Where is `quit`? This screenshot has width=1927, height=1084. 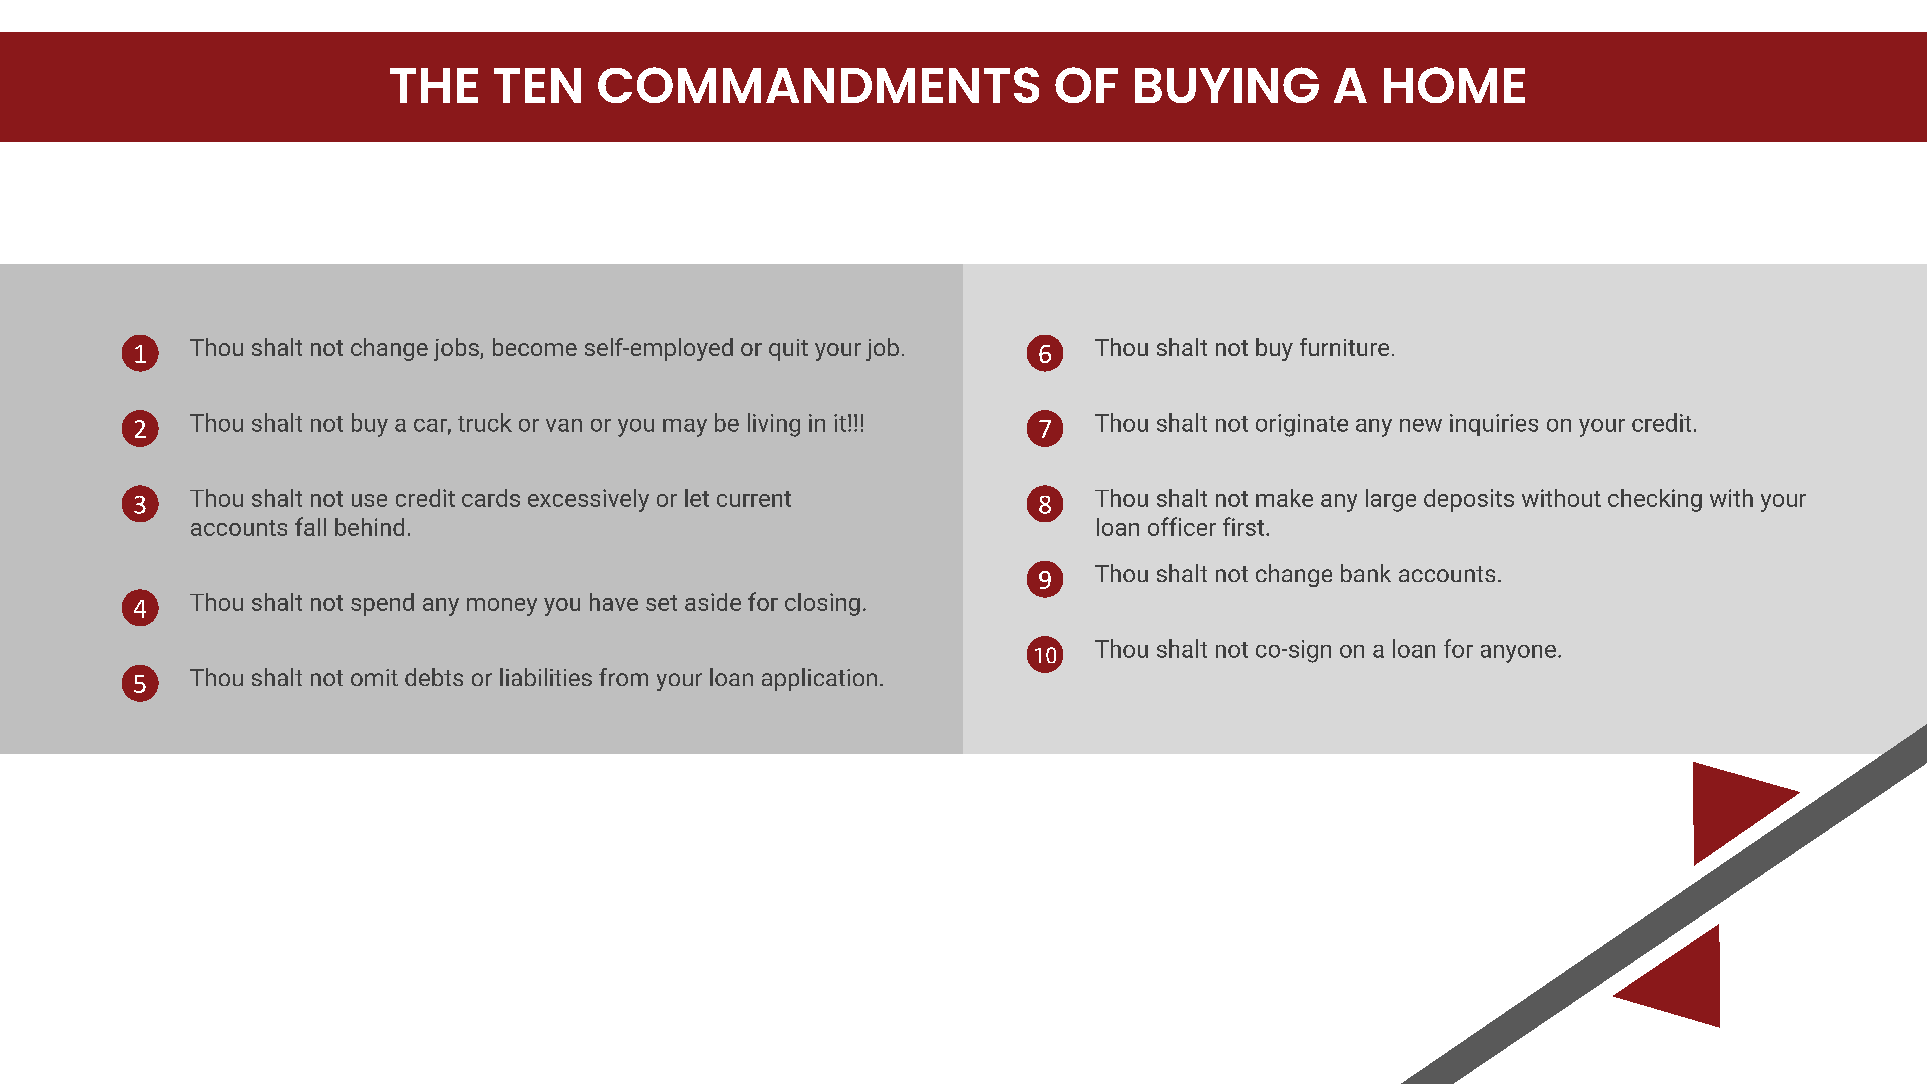 quit is located at coordinates (788, 350).
